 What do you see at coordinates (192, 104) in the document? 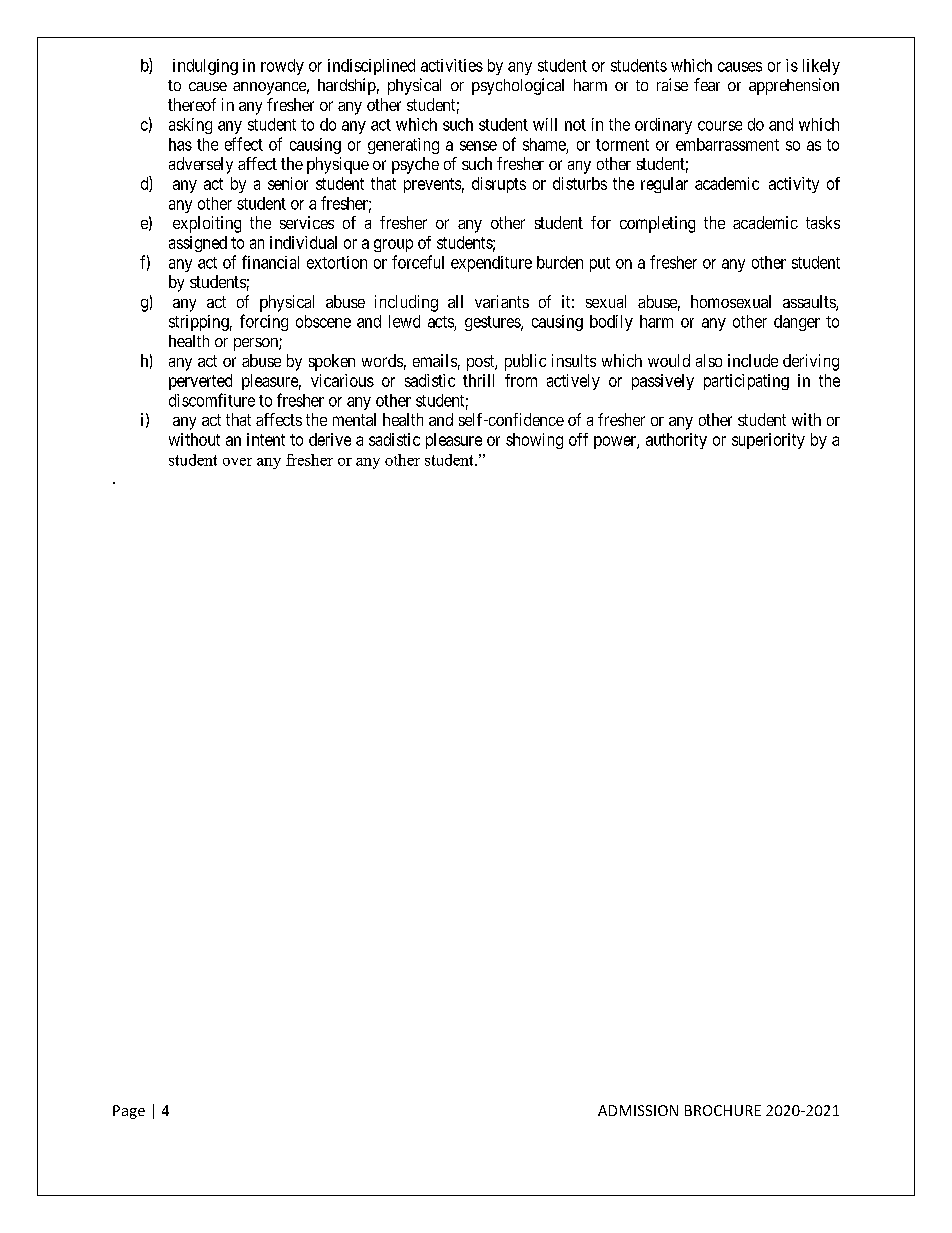
I see `thereof` at bounding box center [192, 104].
